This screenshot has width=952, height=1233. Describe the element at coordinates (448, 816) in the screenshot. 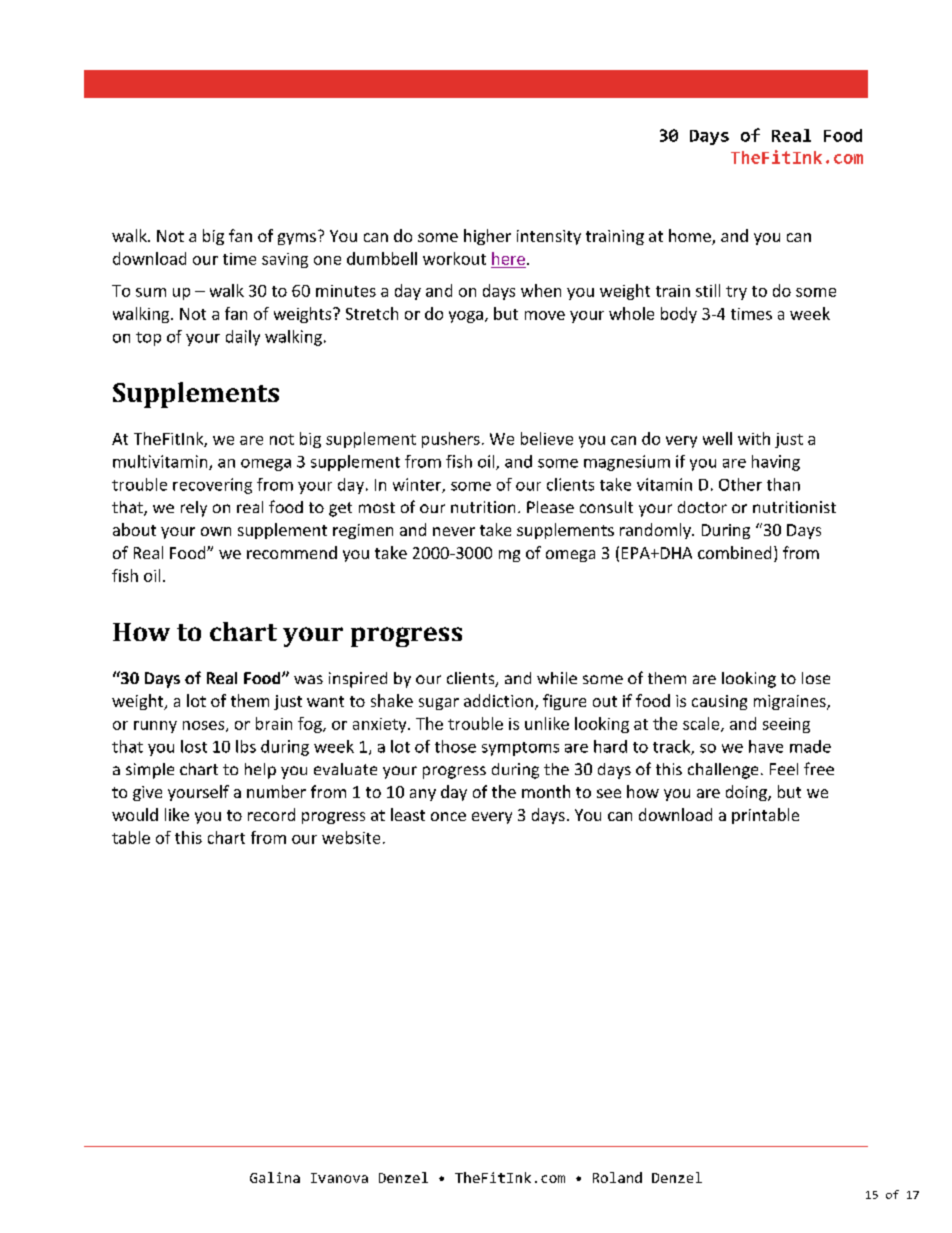

I see `once` at that location.
